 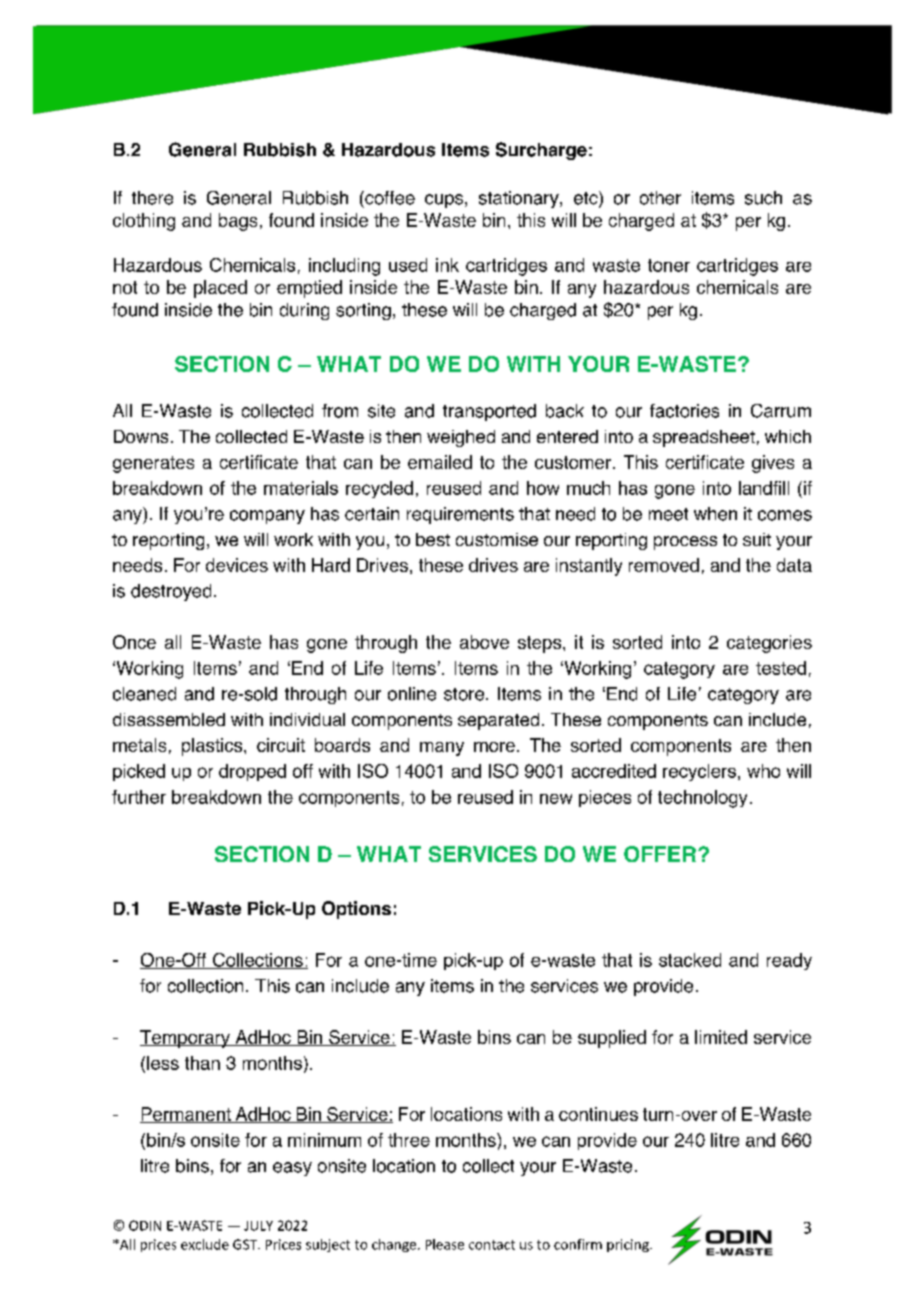 I want to click on Please, so click(x=445, y=1244).
